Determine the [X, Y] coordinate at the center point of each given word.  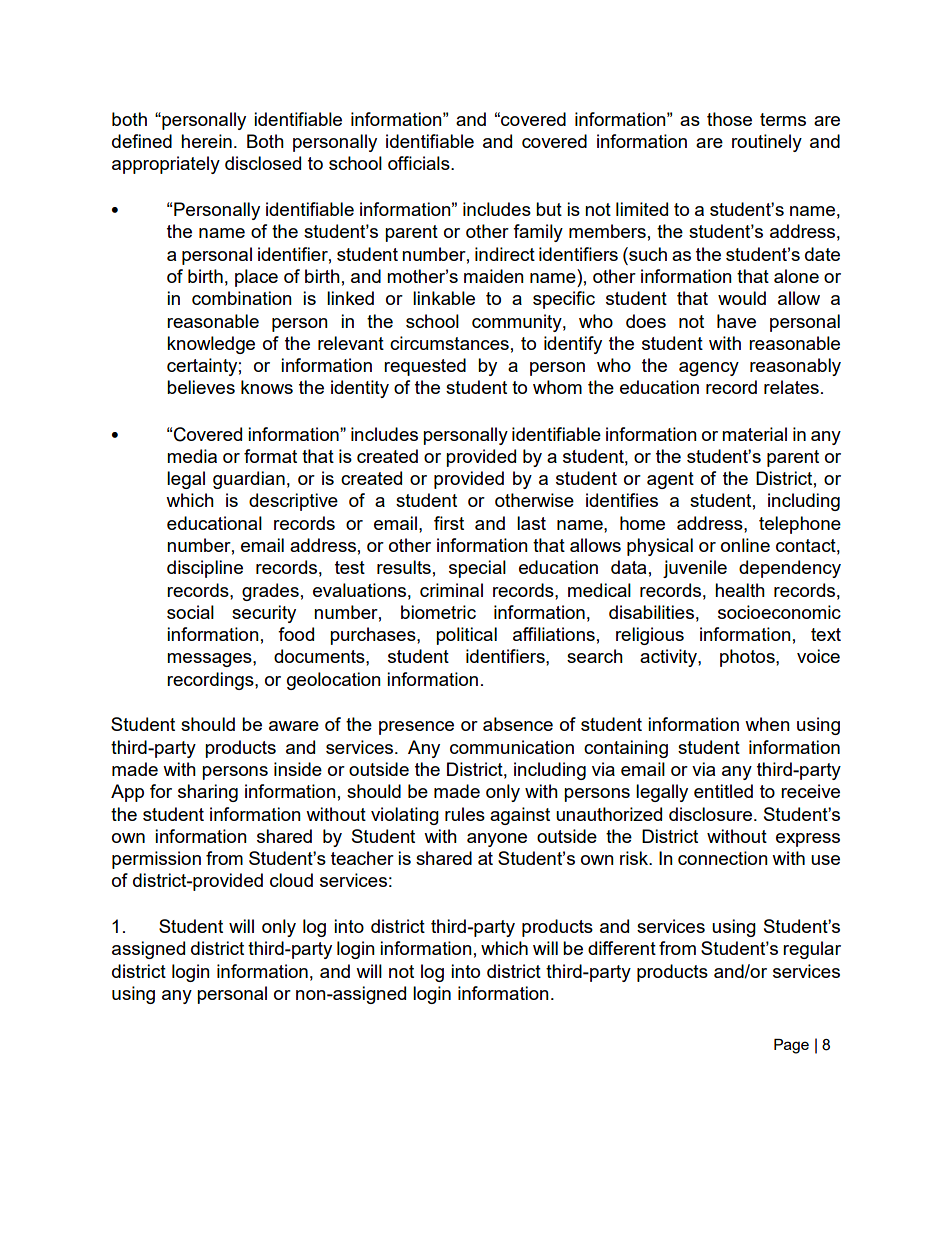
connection [723, 858]
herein [206, 141]
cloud [291, 880]
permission [156, 860]
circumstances [449, 343]
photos [748, 658]
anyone [497, 840]
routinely [767, 143]
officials [420, 163]
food [296, 634]
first [449, 523]
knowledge [211, 345]
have [736, 321]
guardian [249, 480]
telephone [800, 525]
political [466, 636]
